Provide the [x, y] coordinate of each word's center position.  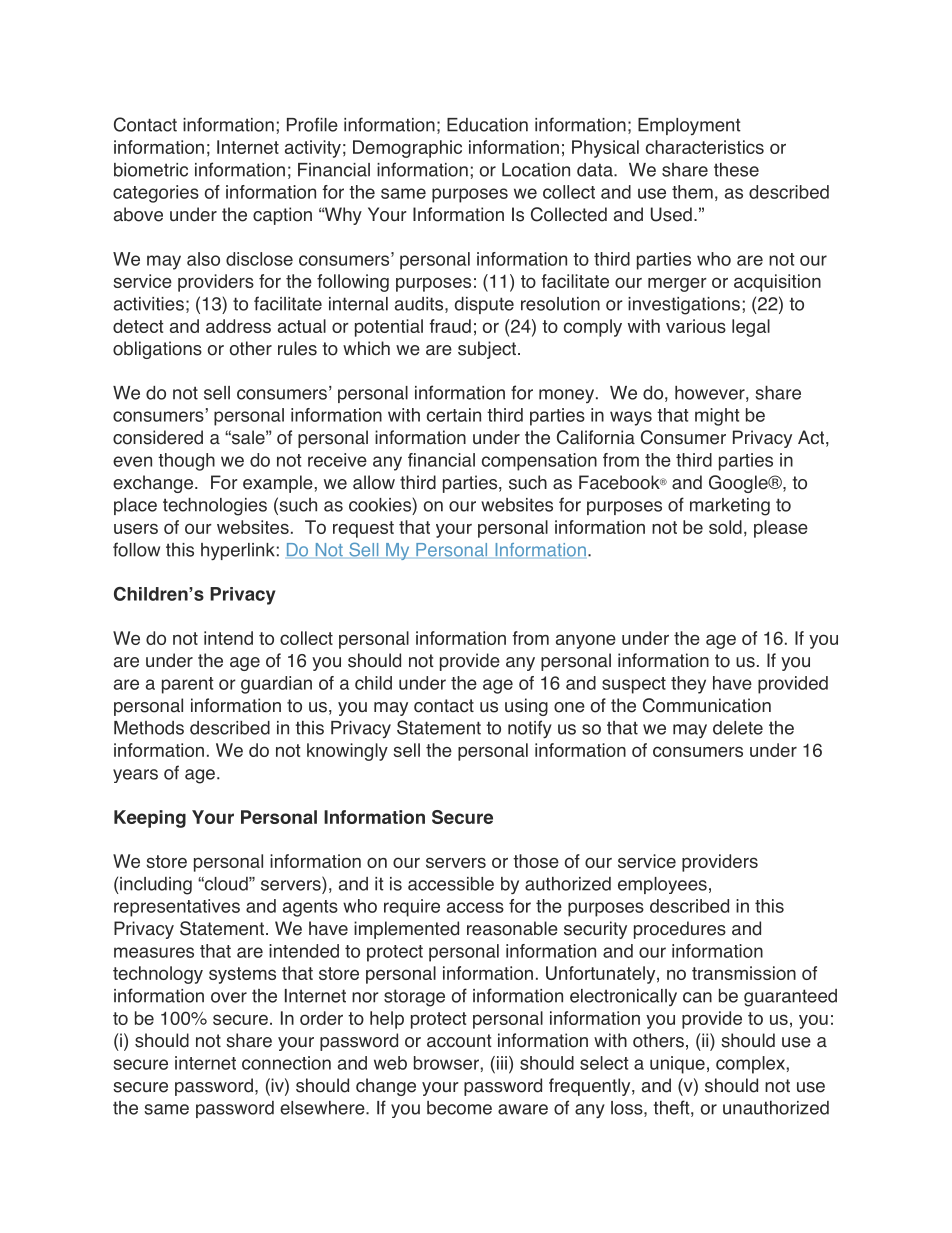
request [363, 529]
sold [725, 527]
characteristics [705, 147]
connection [286, 1063]
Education [487, 125]
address [238, 326]
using [526, 707]
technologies [215, 507]
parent [188, 685]
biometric [151, 170]
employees [662, 885]
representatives [177, 908]
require [412, 908]
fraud [450, 326]
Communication [707, 705]
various [696, 326]
